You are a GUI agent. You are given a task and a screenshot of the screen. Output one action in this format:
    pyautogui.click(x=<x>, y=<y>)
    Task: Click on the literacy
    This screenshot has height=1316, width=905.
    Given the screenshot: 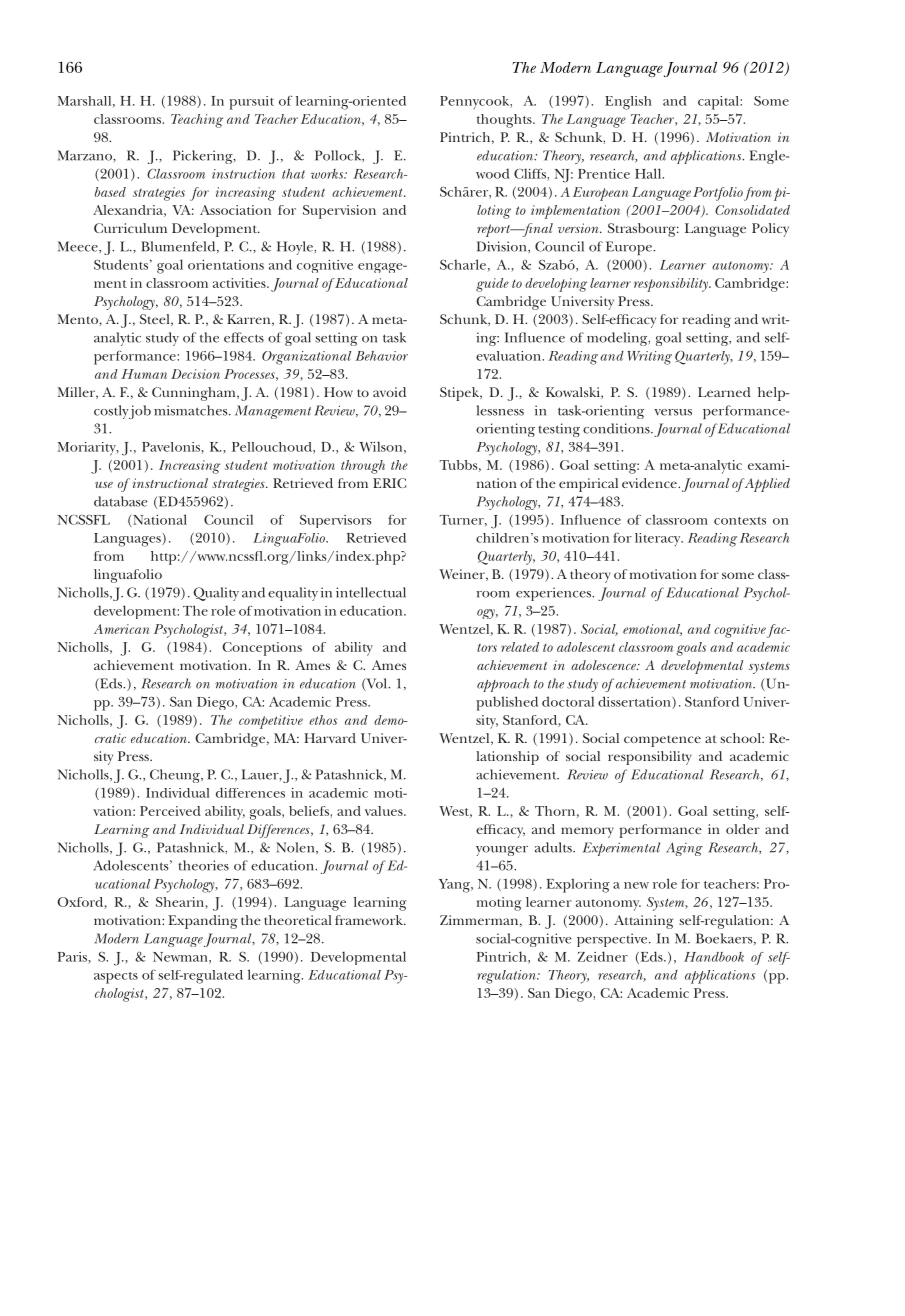 What is the action you would take?
    pyautogui.click(x=659, y=539)
